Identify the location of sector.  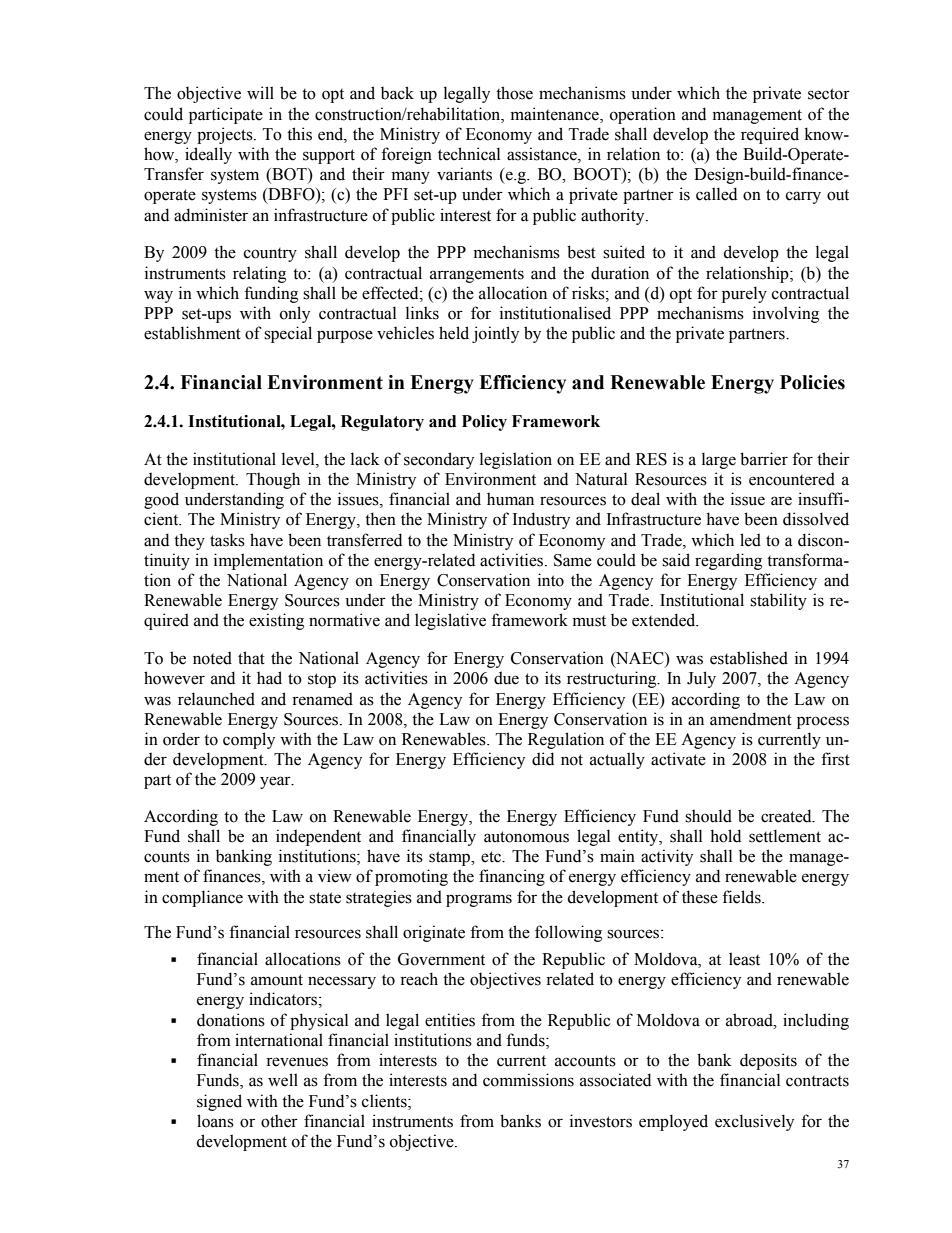
(829, 94).
